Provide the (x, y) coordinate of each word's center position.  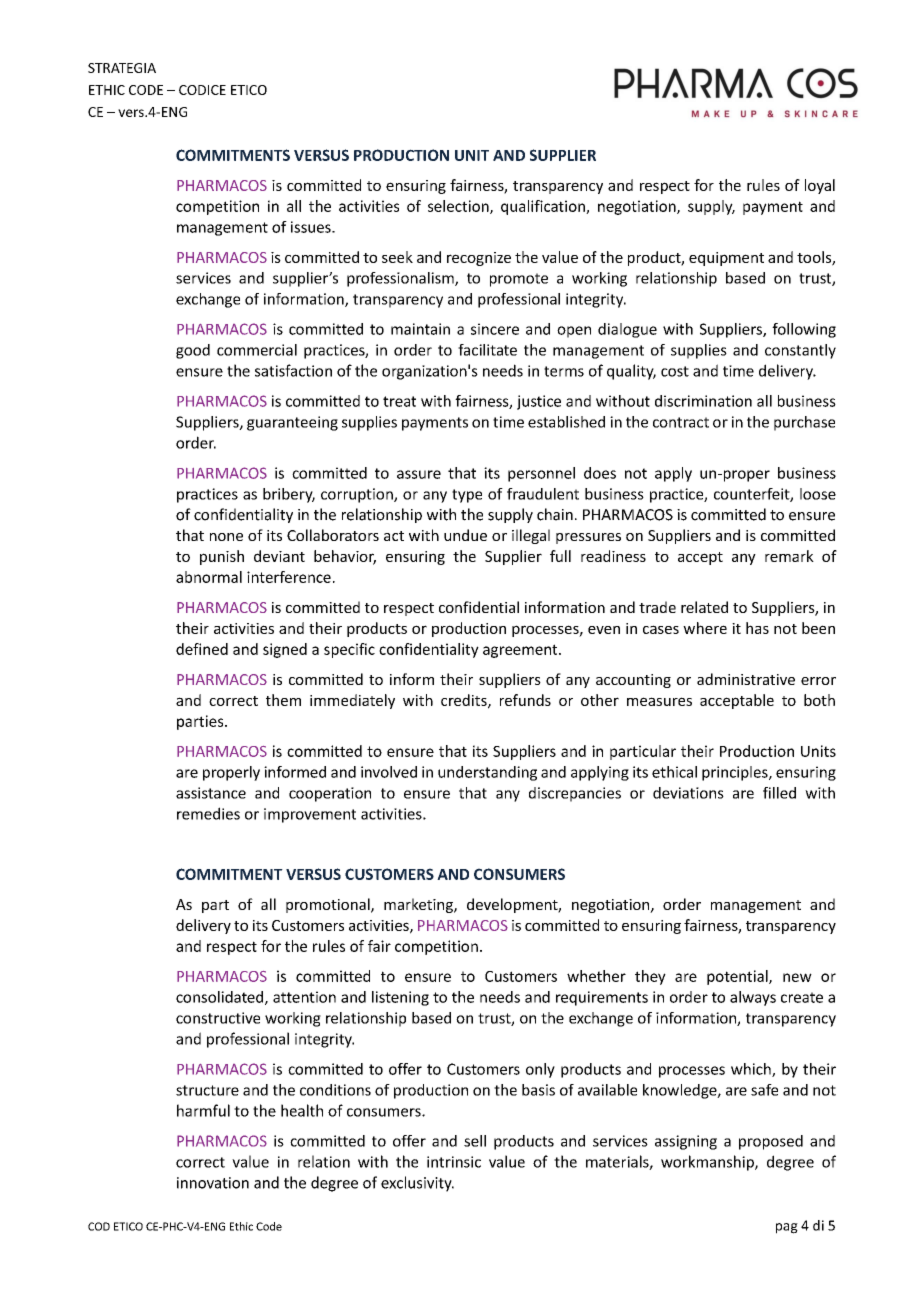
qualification (544, 207)
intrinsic (454, 1162)
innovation (213, 1183)
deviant (279, 556)
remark (789, 556)
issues (312, 227)
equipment (726, 259)
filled (779, 793)
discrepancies (575, 794)
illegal (531, 536)
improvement (310, 815)
